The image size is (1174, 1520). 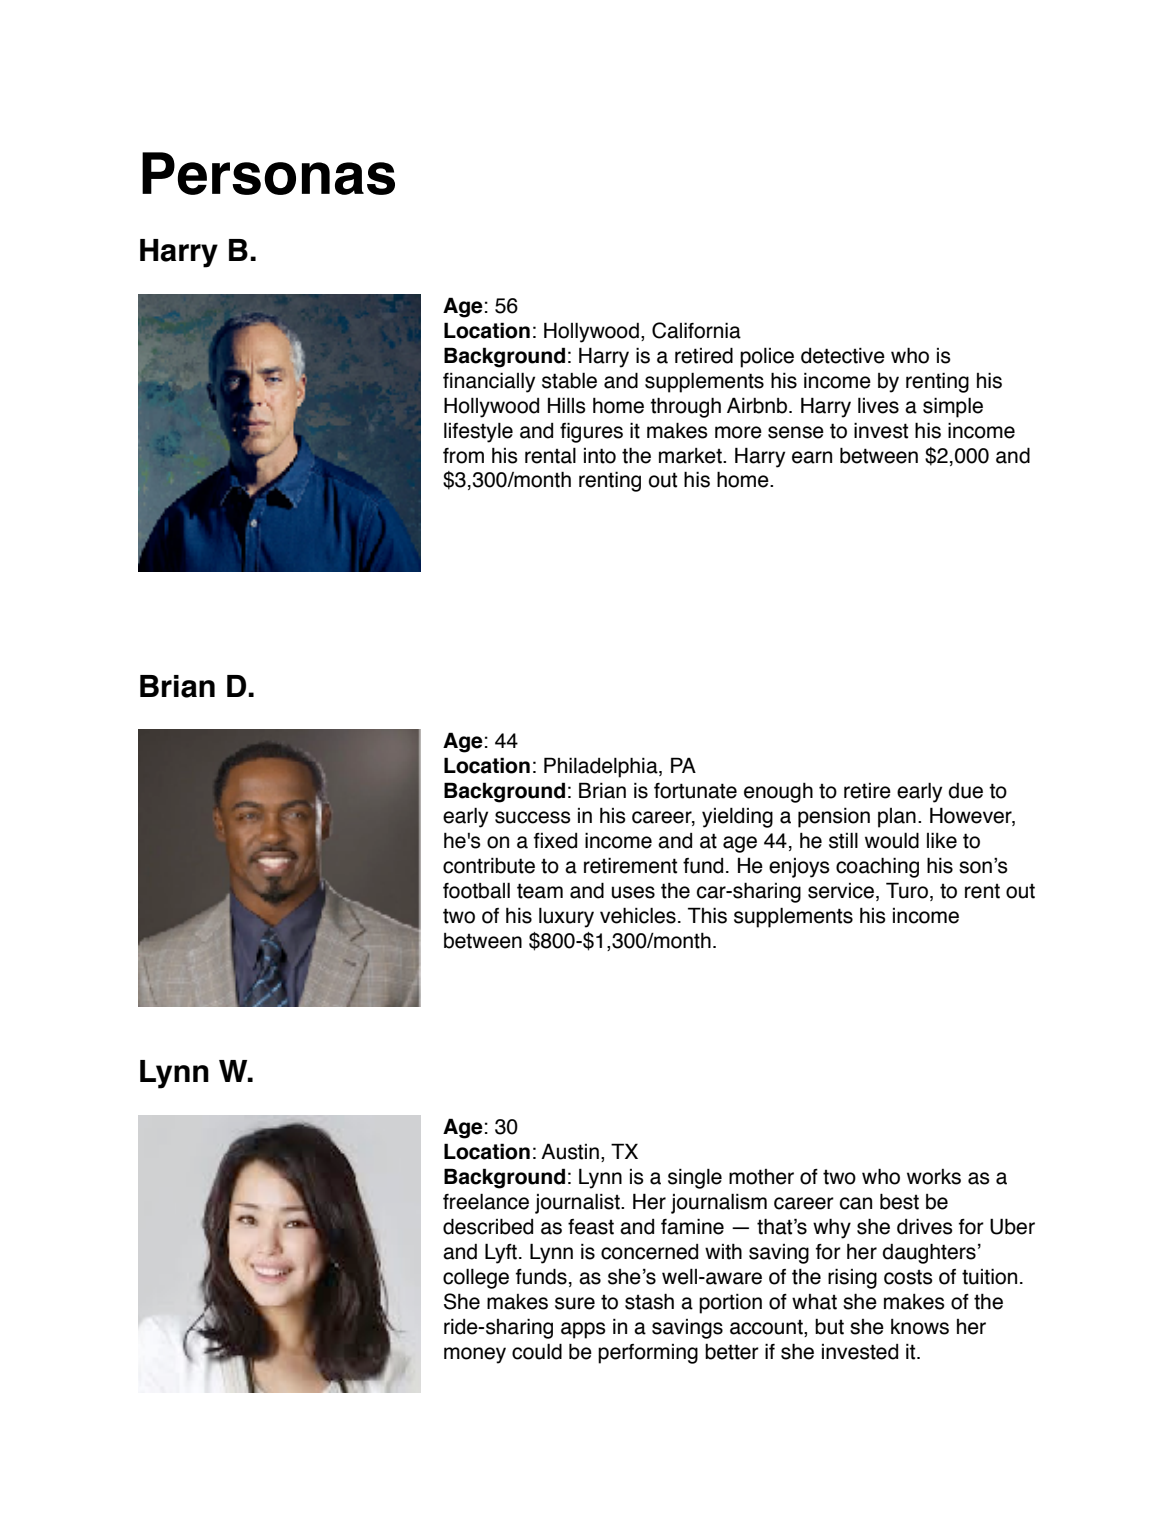 I want to click on contribute, so click(x=489, y=866).
